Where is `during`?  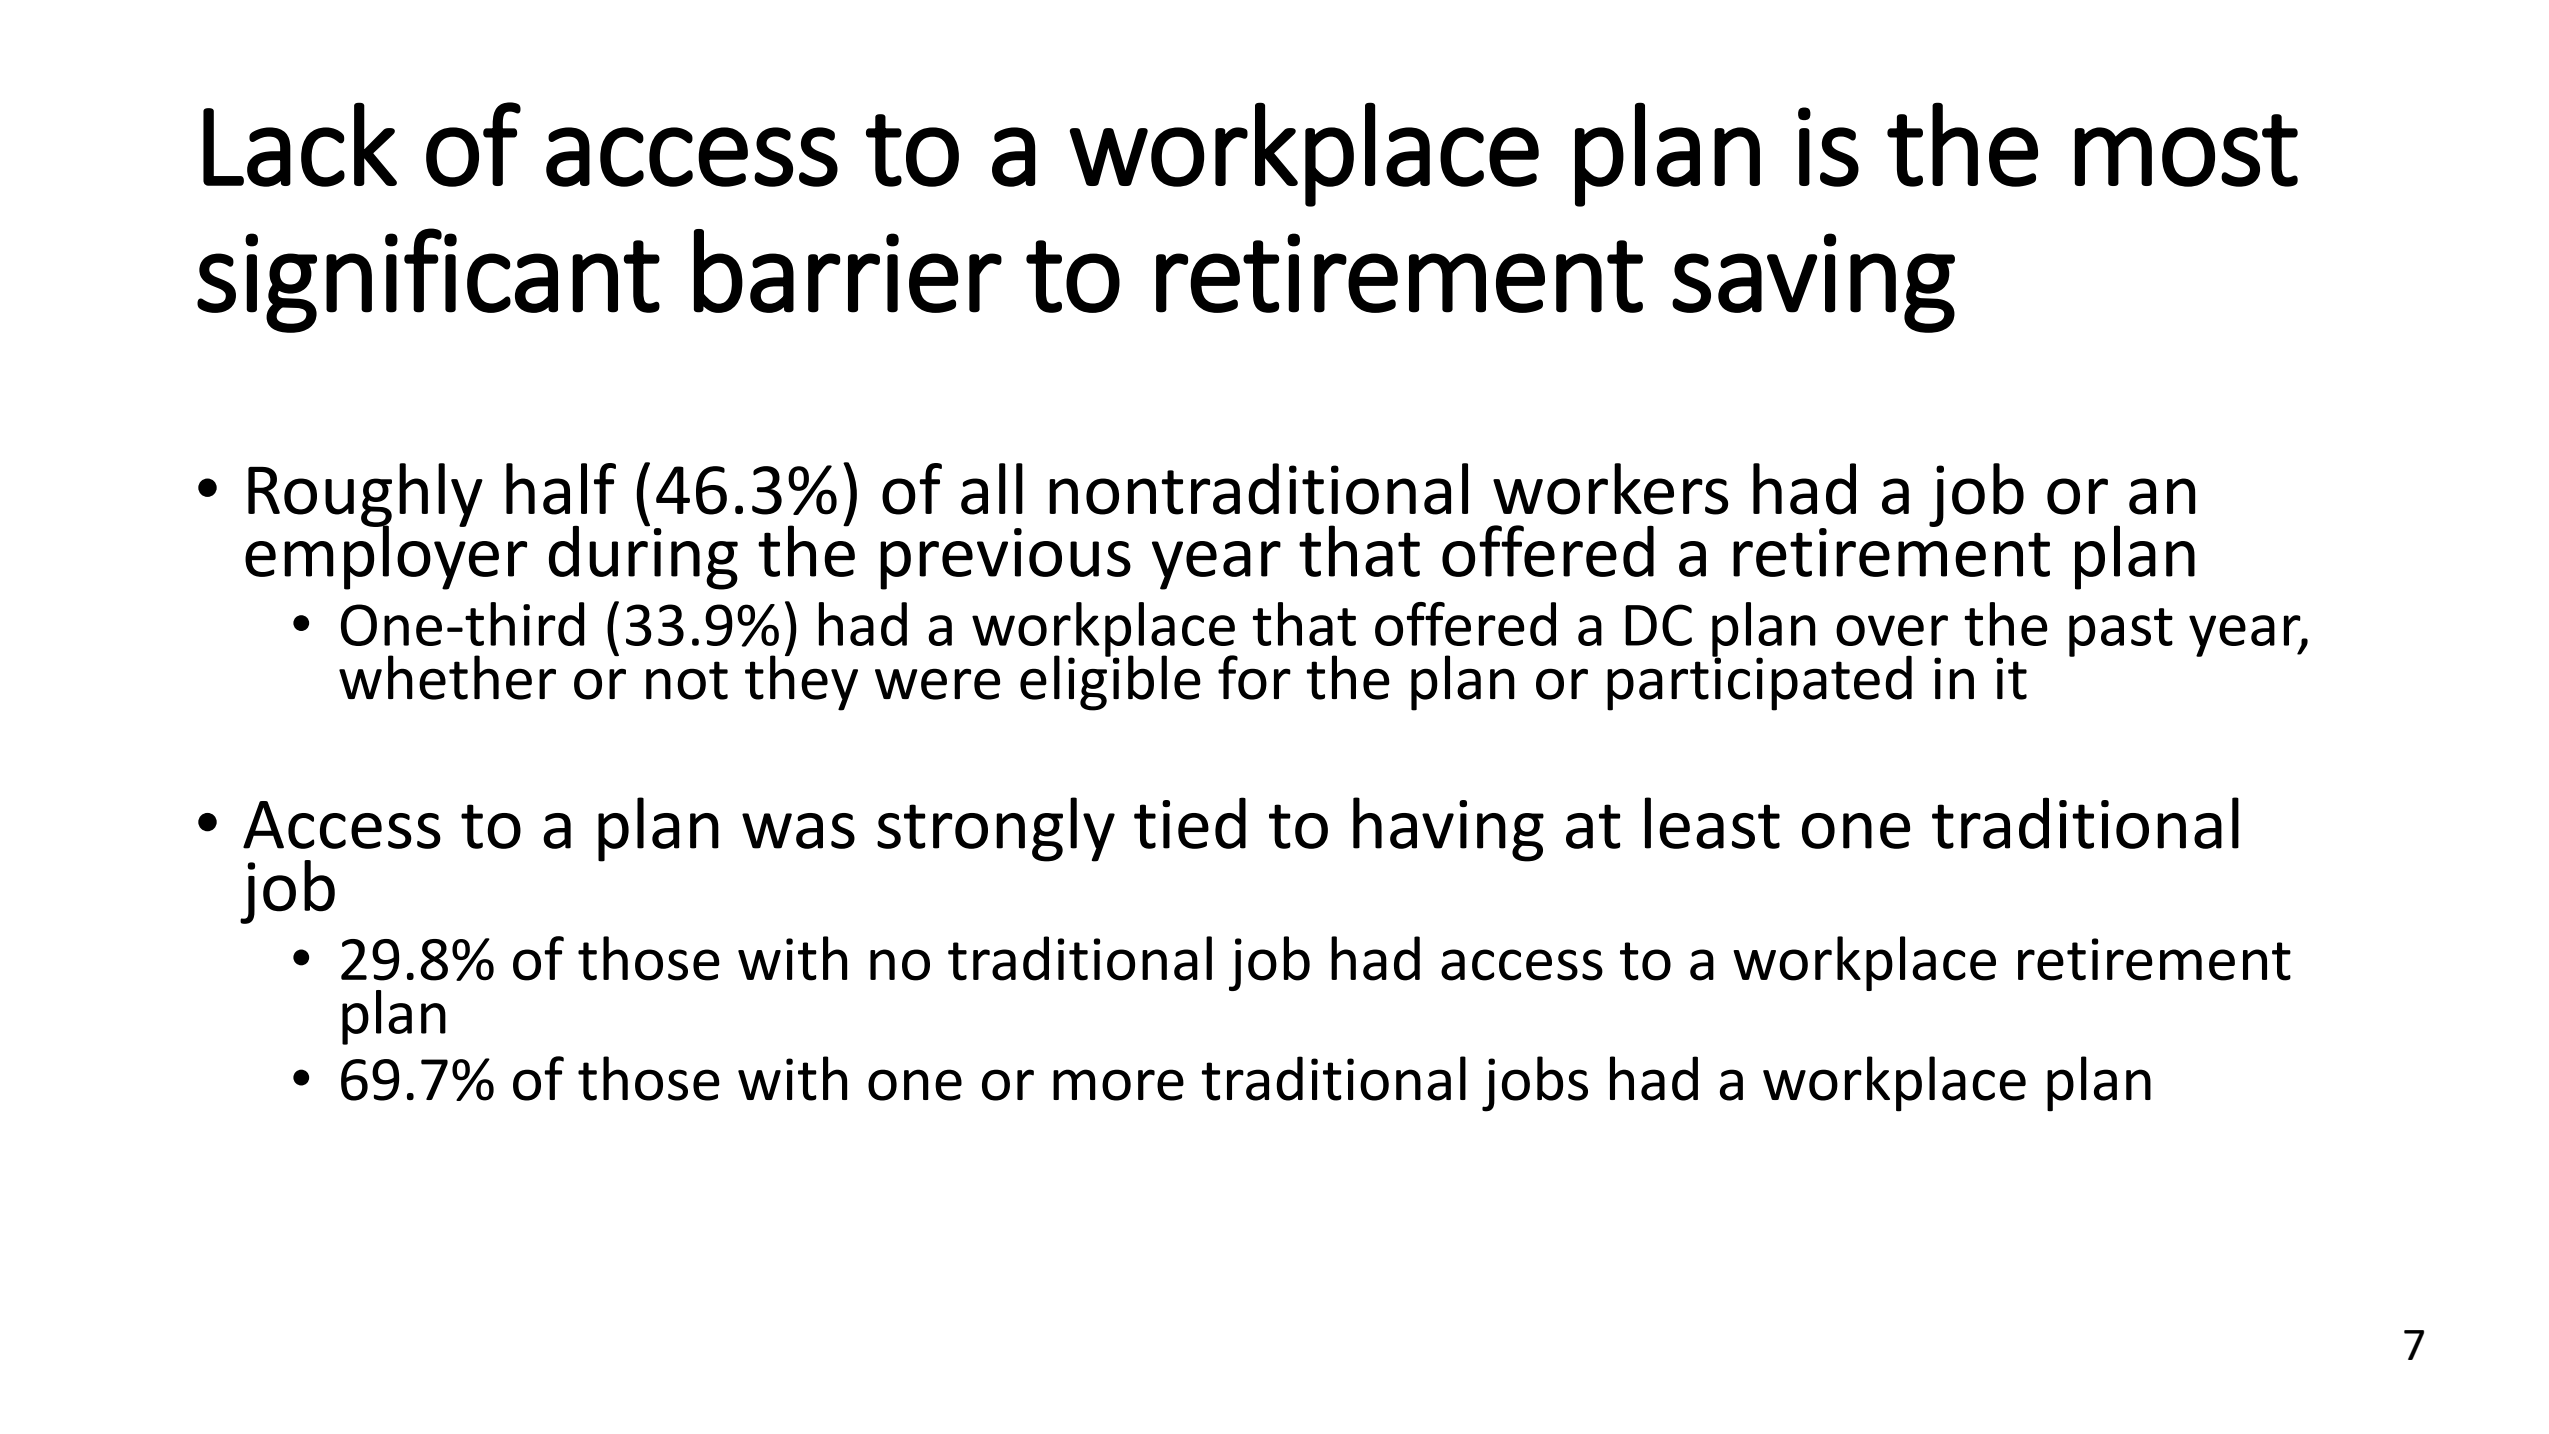 during is located at coordinates (643, 556).
